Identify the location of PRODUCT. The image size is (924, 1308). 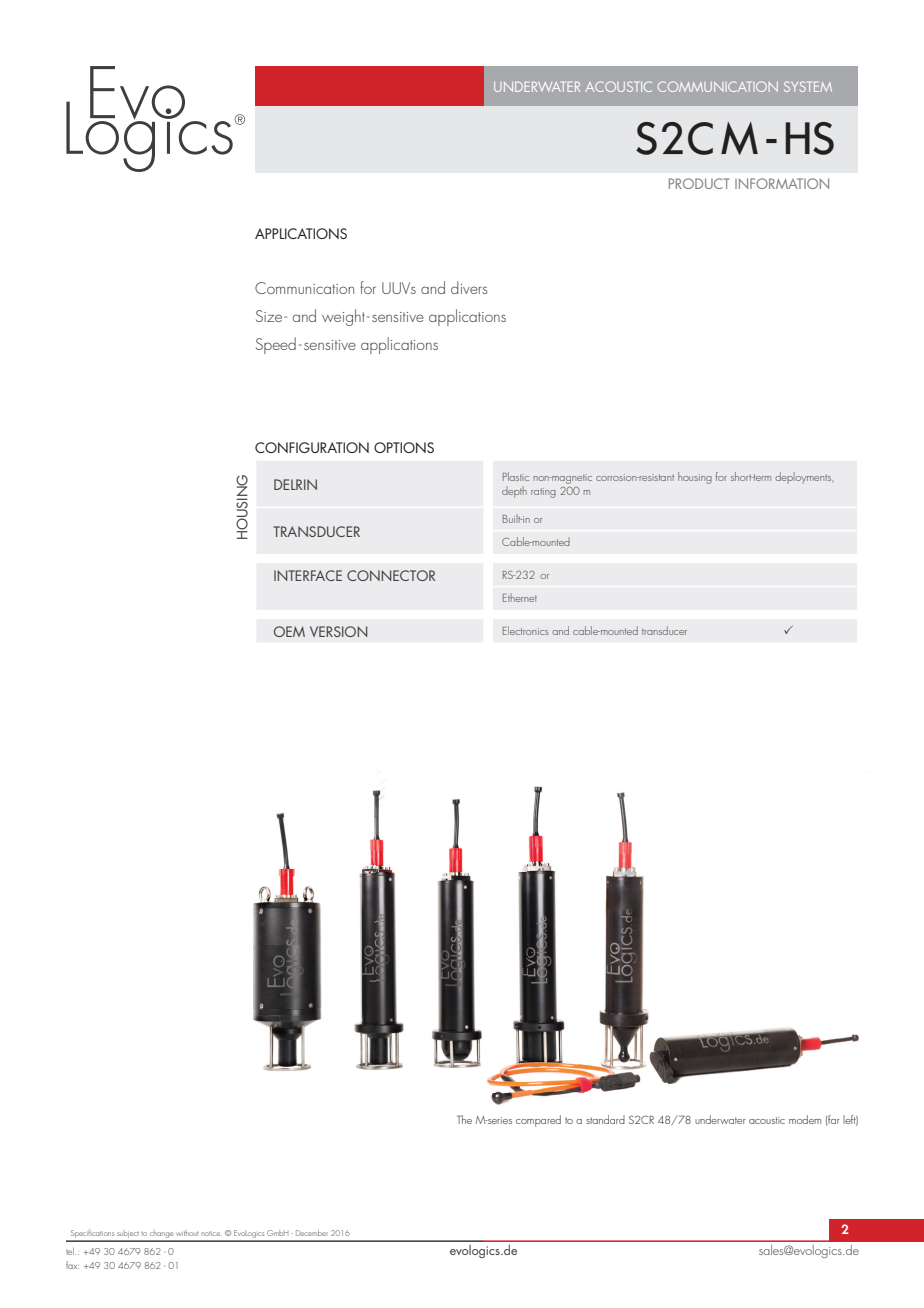
(699, 183).
